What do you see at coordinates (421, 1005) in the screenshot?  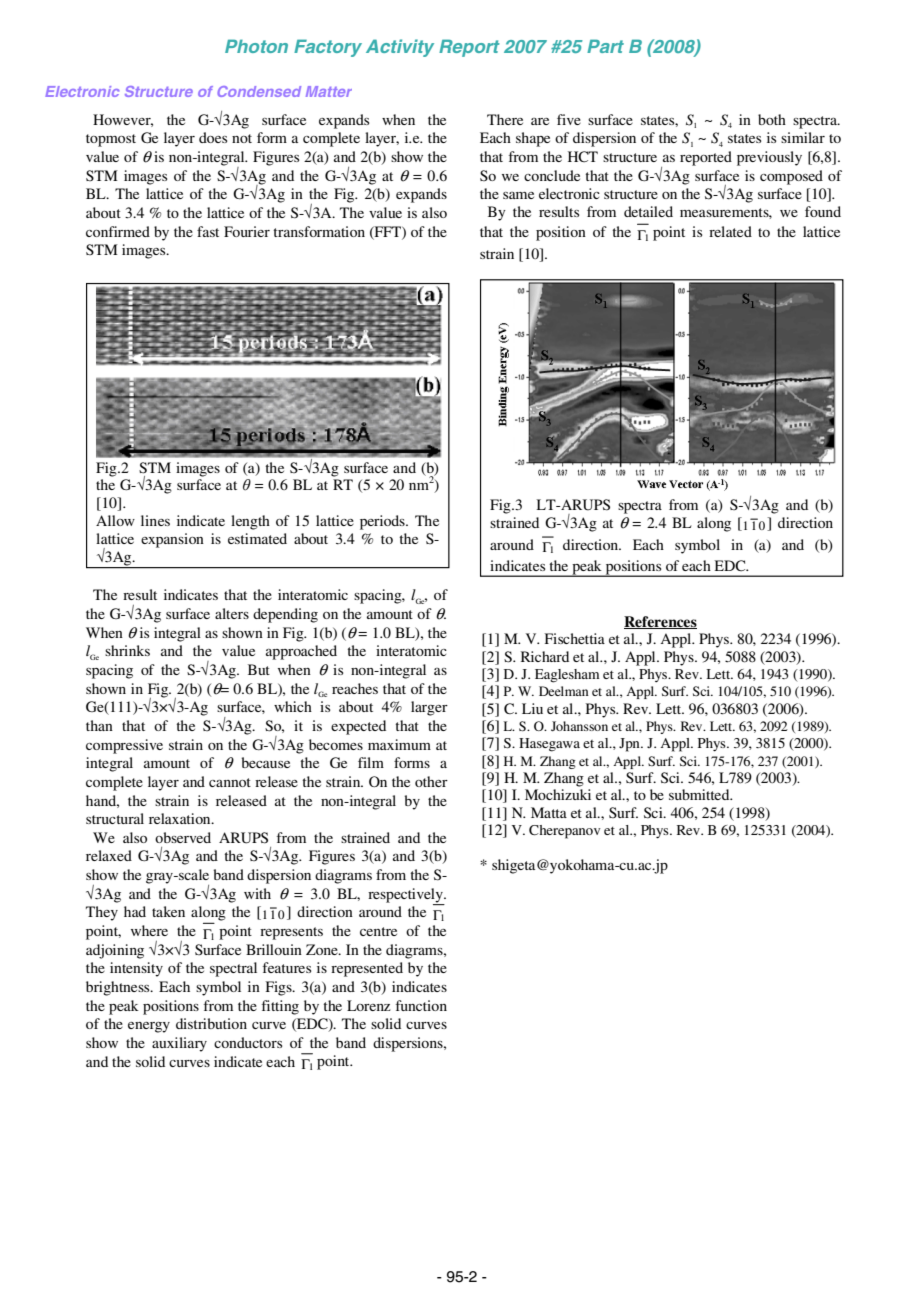 I see `function` at bounding box center [421, 1005].
